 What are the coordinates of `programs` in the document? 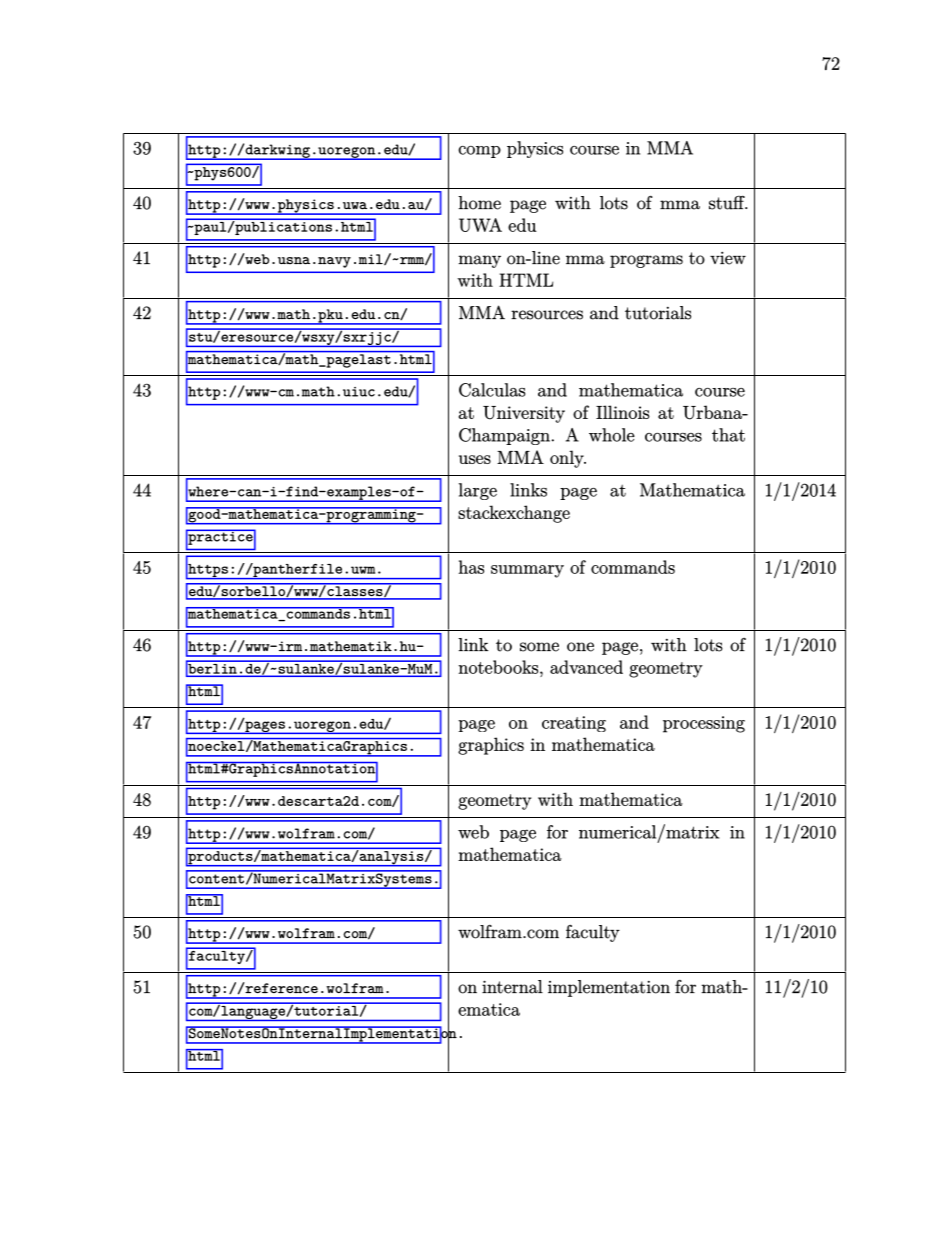 It's located at (646, 261).
